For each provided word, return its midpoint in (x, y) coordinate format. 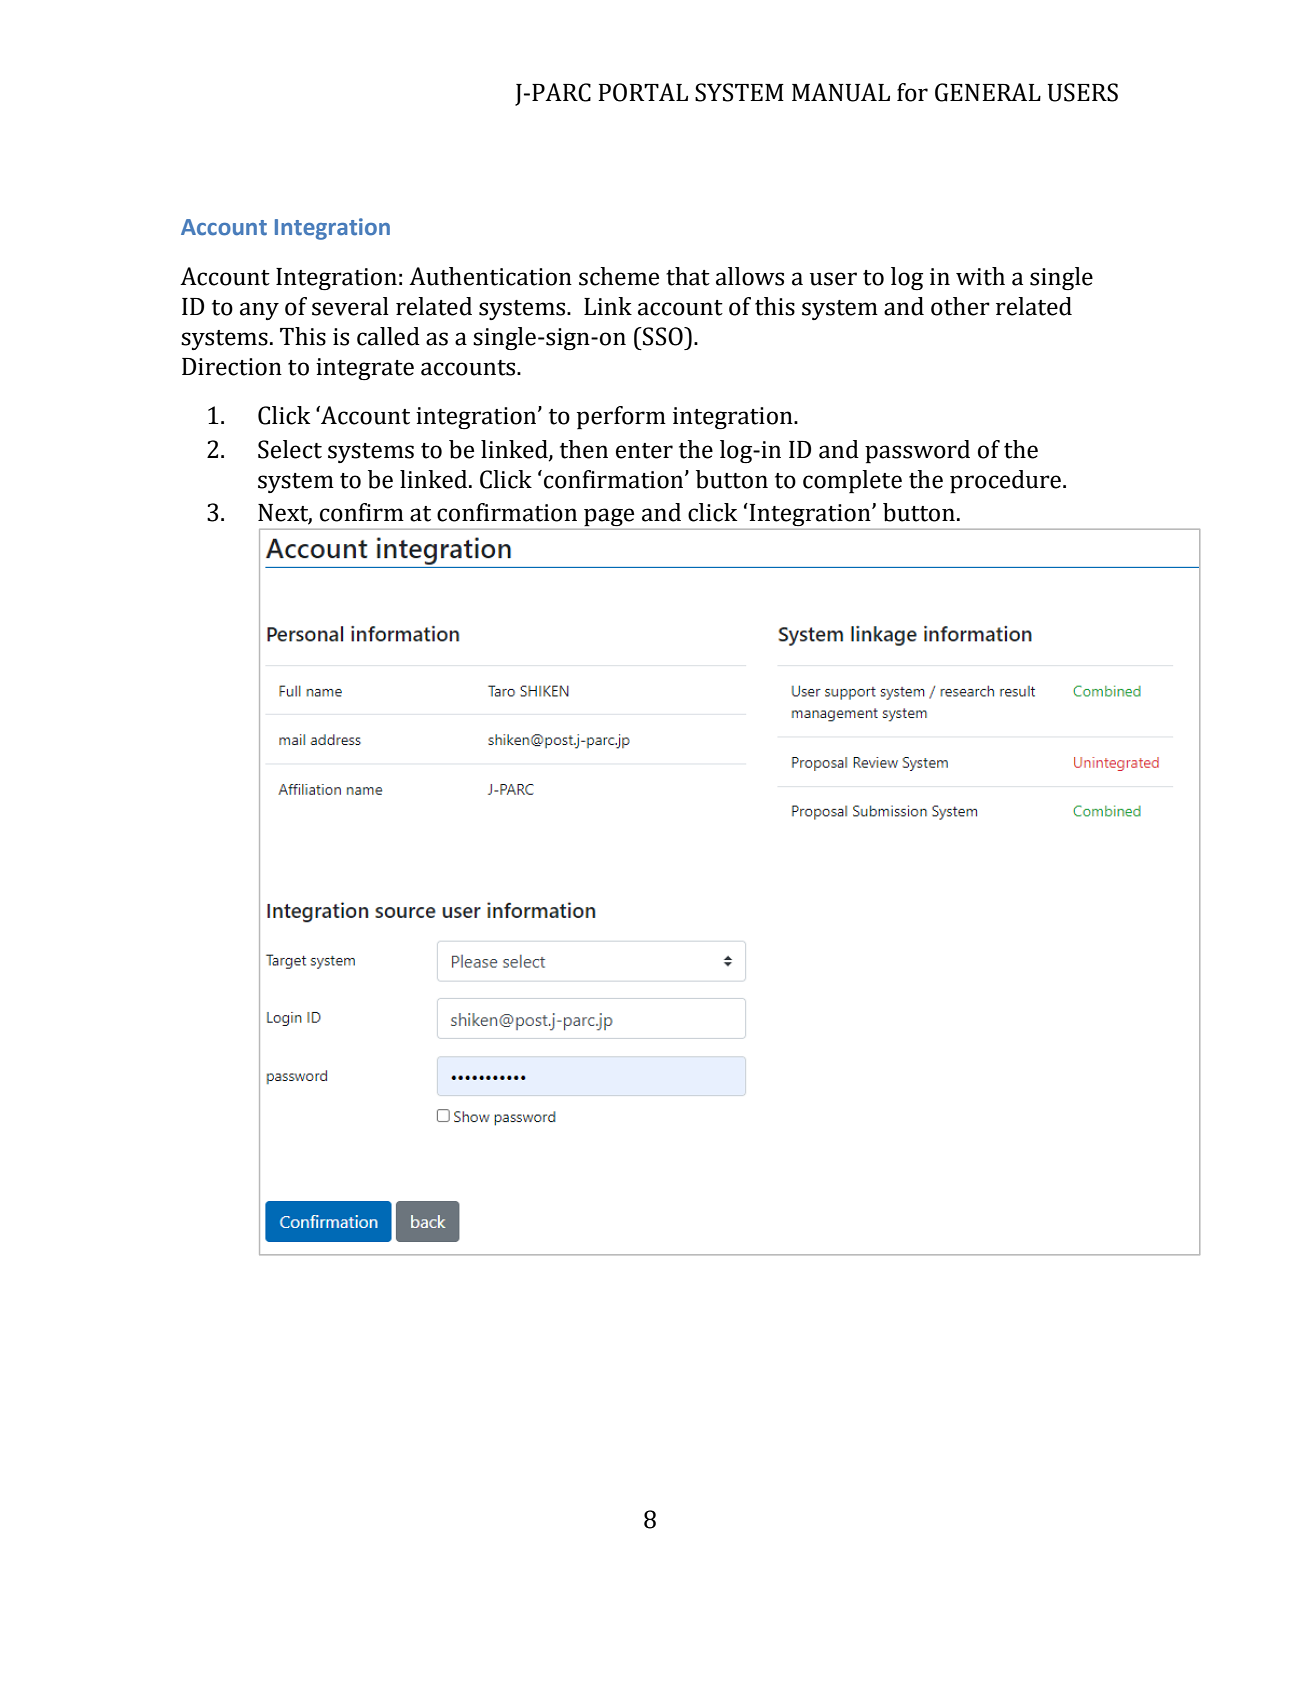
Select (290, 449)
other (960, 306)
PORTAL (643, 92)
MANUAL (841, 92)
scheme (619, 276)
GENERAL (988, 92)
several (350, 306)
